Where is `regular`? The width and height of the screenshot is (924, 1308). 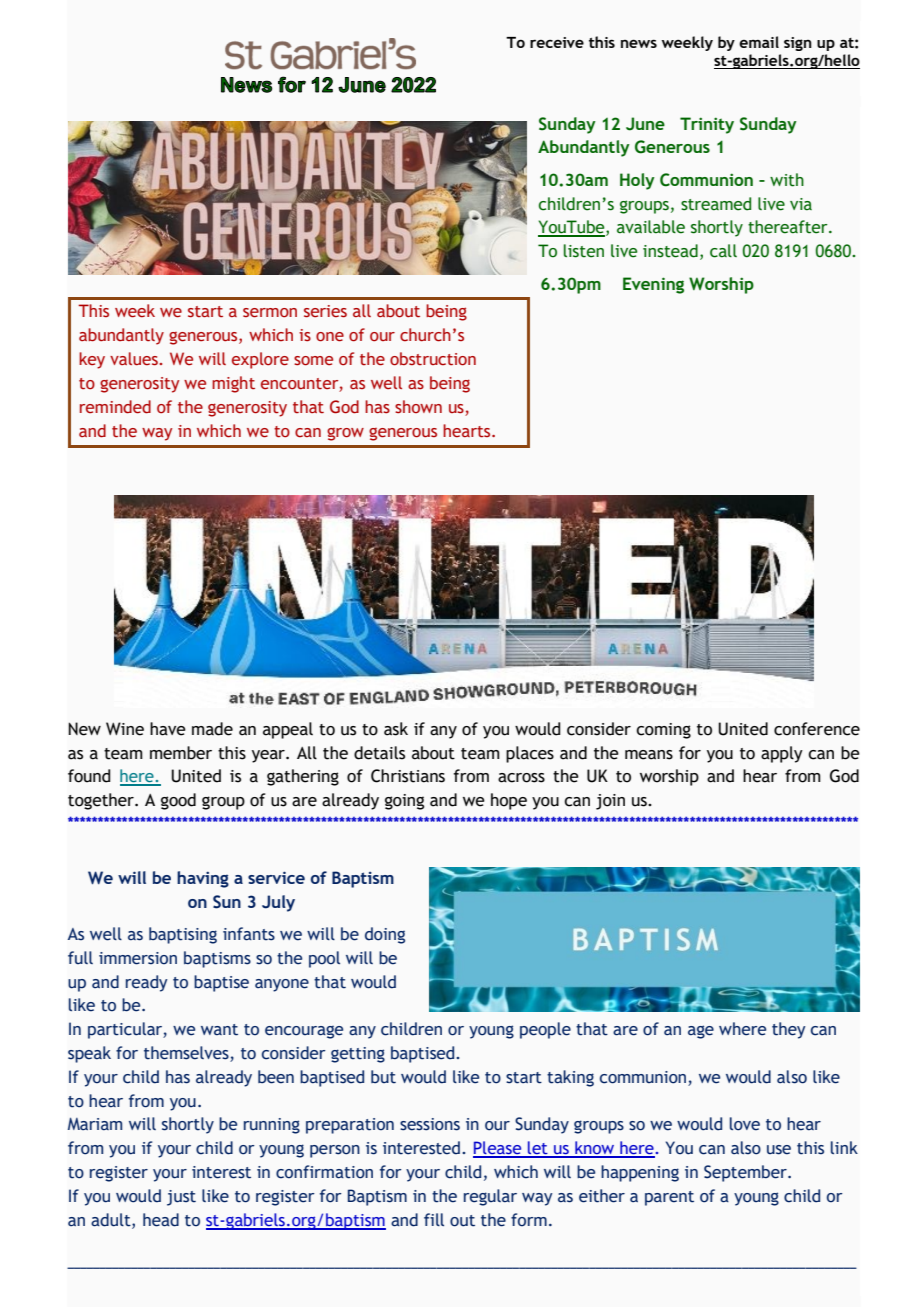 regular is located at coordinates (490, 1197).
